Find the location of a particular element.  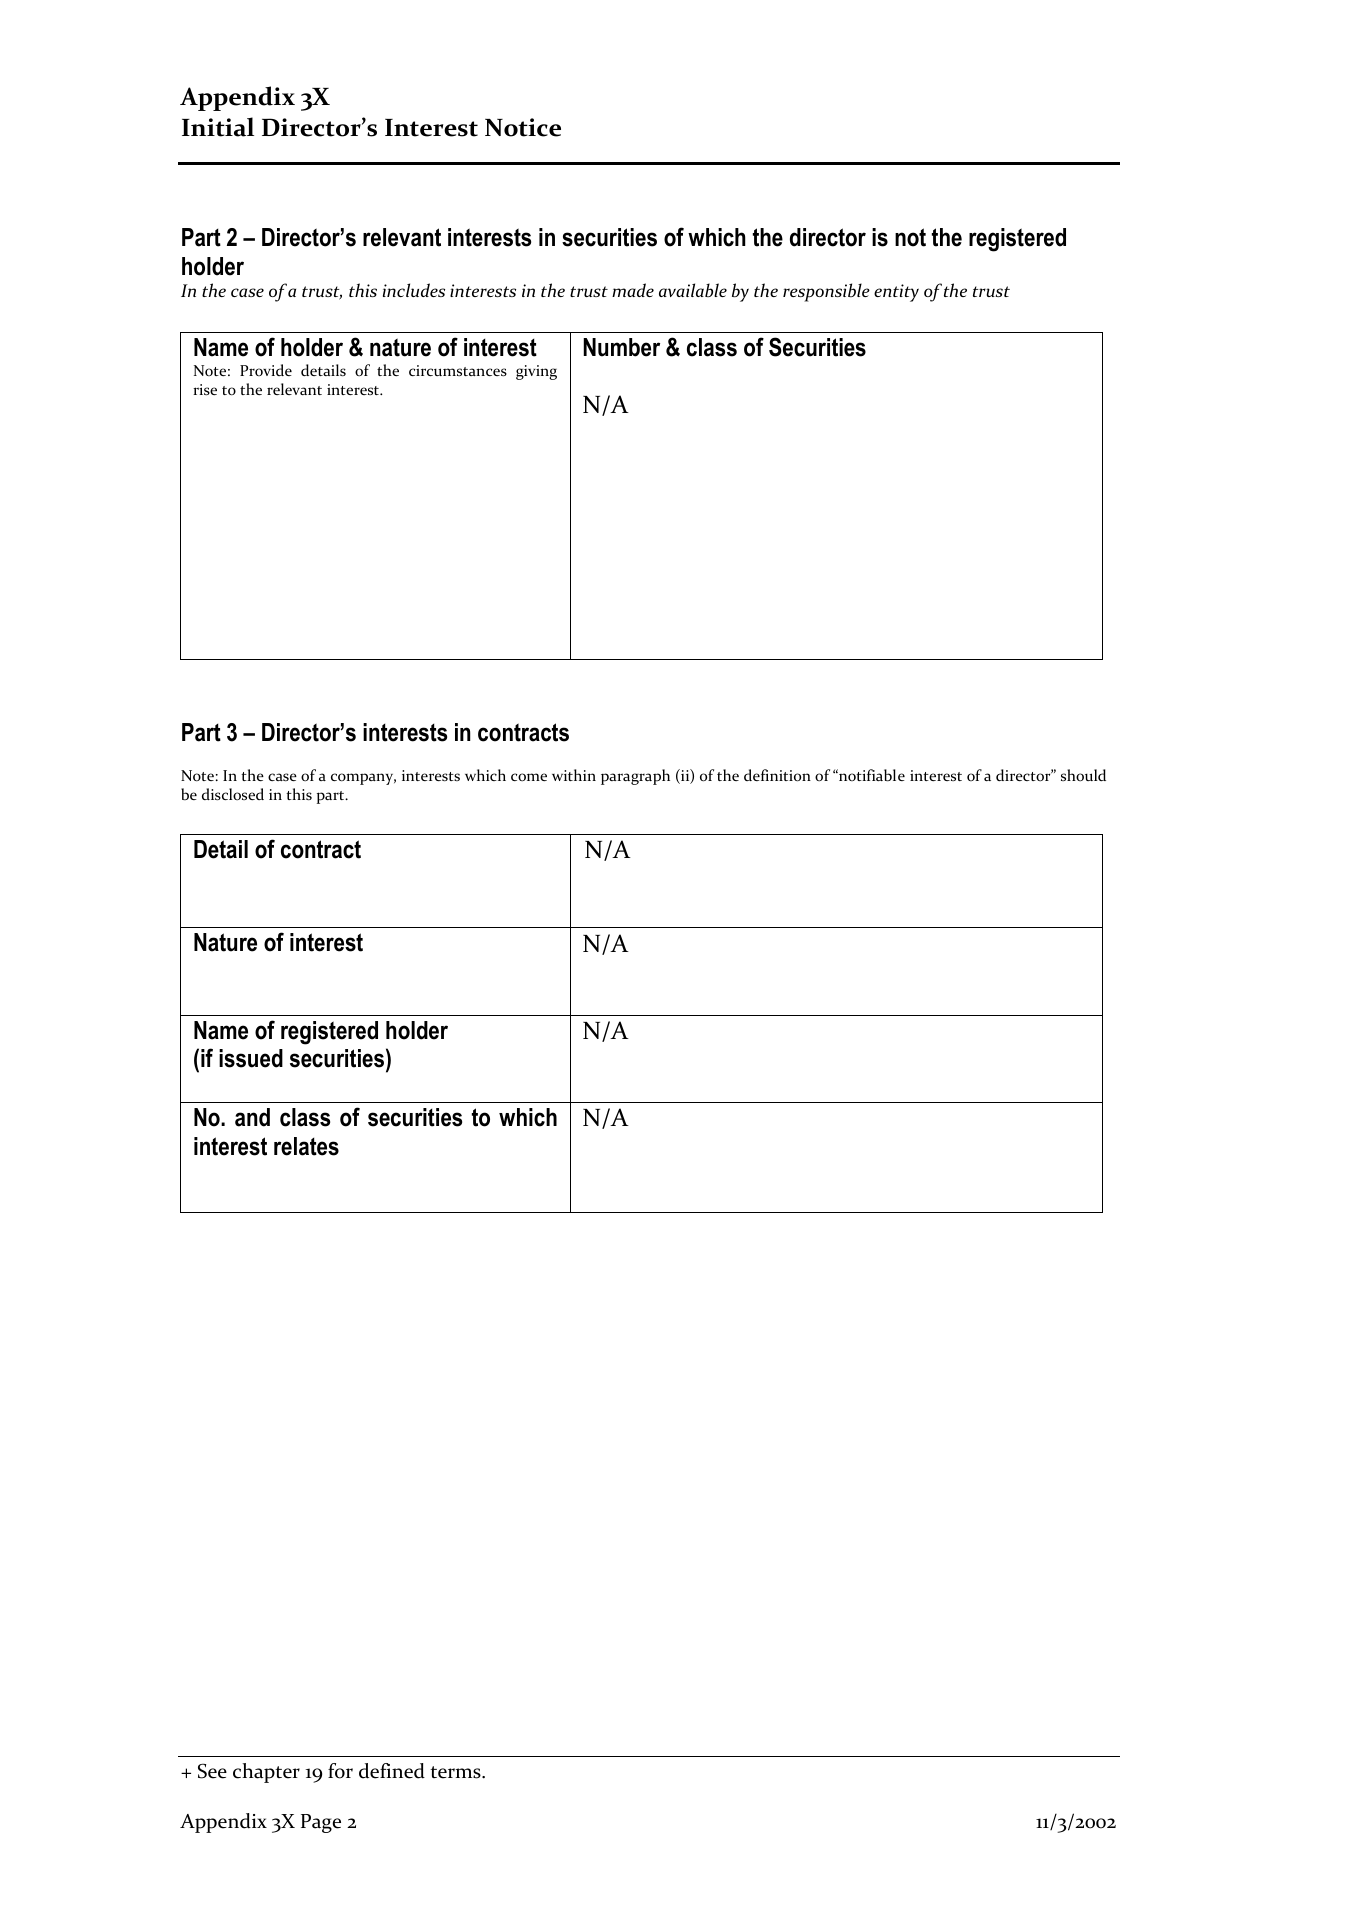

entity is located at coordinates (896, 293).
